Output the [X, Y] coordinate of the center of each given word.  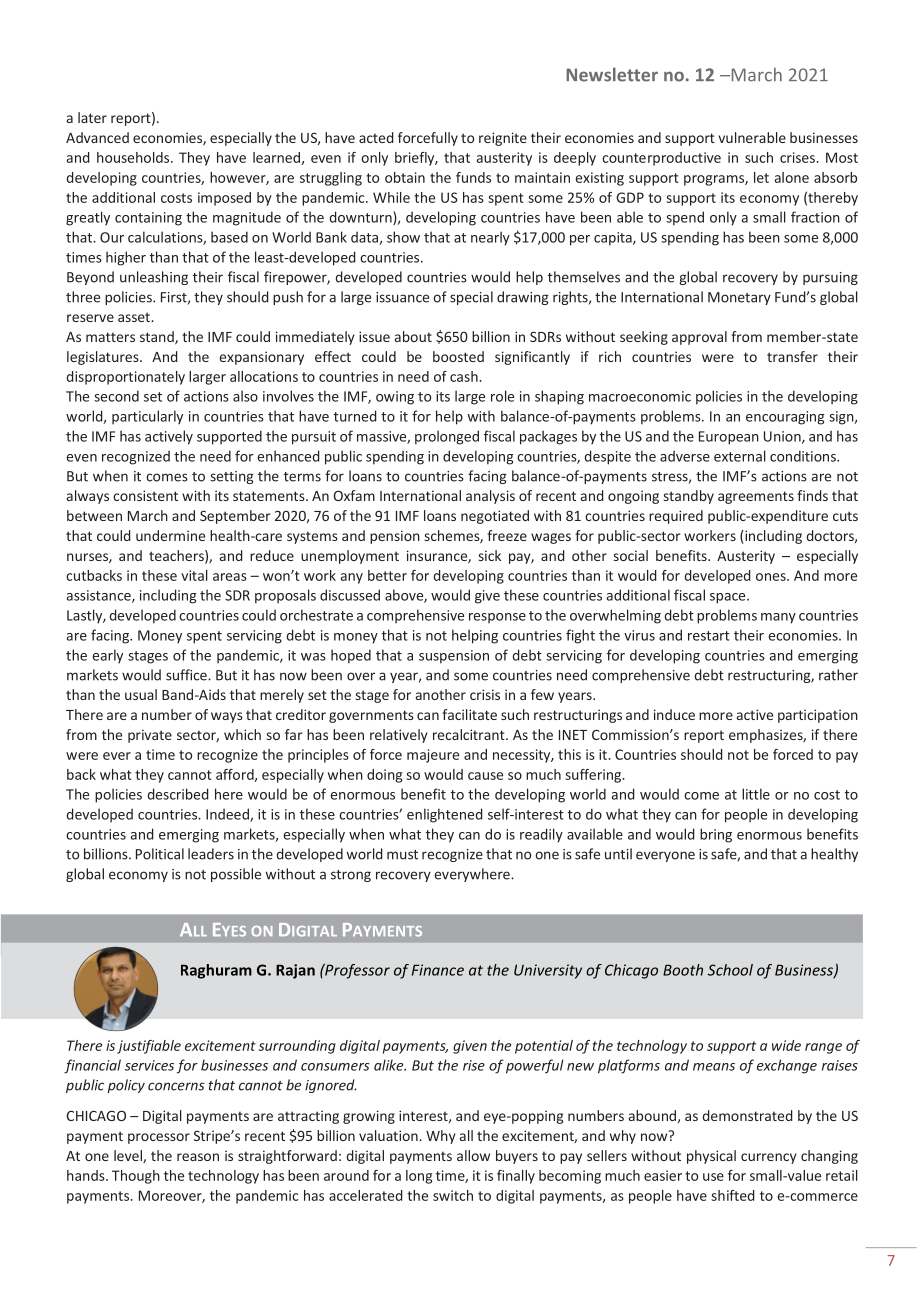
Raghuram [216, 971]
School [730, 970]
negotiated [495, 517]
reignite [503, 139]
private [150, 736]
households [134, 157]
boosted [458, 356]
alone [792, 177]
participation [818, 716]
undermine [170, 535]
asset [135, 317]
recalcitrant [470, 734]
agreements [756, 497]
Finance [438, 970]
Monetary [739, 298]
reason [198, 1157]
